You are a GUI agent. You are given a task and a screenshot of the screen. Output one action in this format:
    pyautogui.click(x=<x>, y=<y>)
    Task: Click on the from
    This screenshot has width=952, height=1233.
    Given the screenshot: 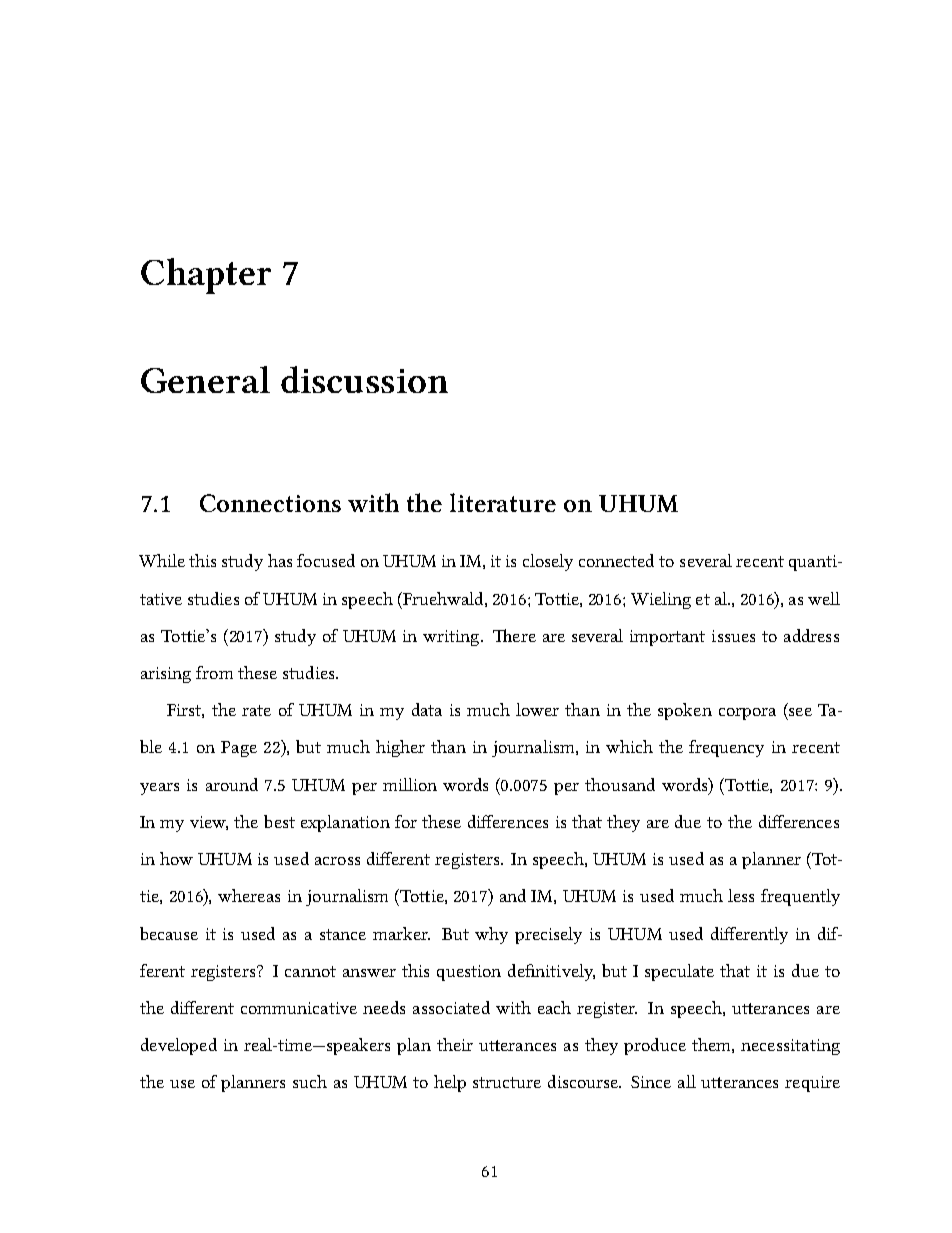 What is the action you would take?
    pyautogui.click(x=214, y=672)
